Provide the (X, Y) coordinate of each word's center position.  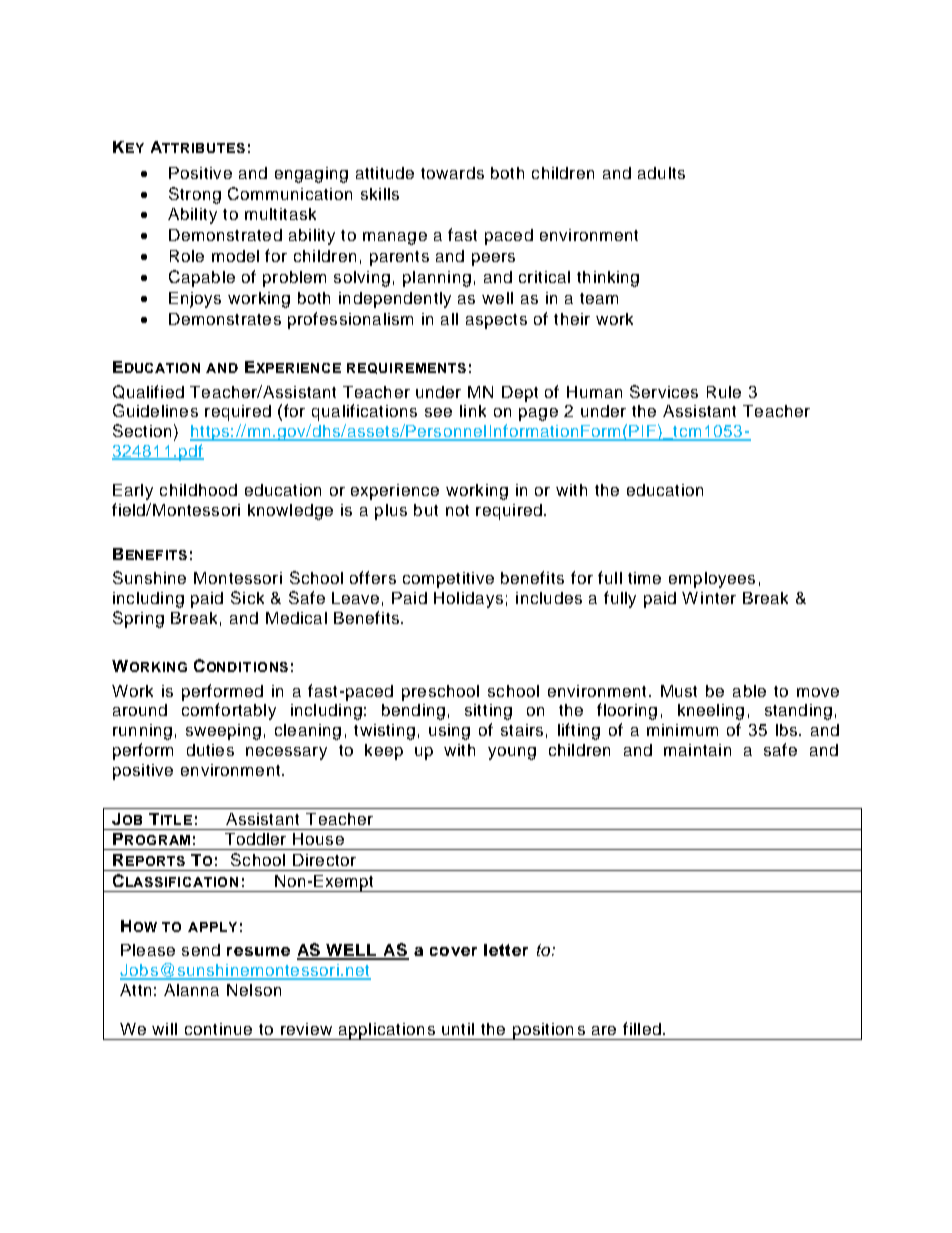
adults (661, 173)
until (458, 1029)
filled (642, 1028)
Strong (195, 195)
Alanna (191, 990)
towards (452, 173)
